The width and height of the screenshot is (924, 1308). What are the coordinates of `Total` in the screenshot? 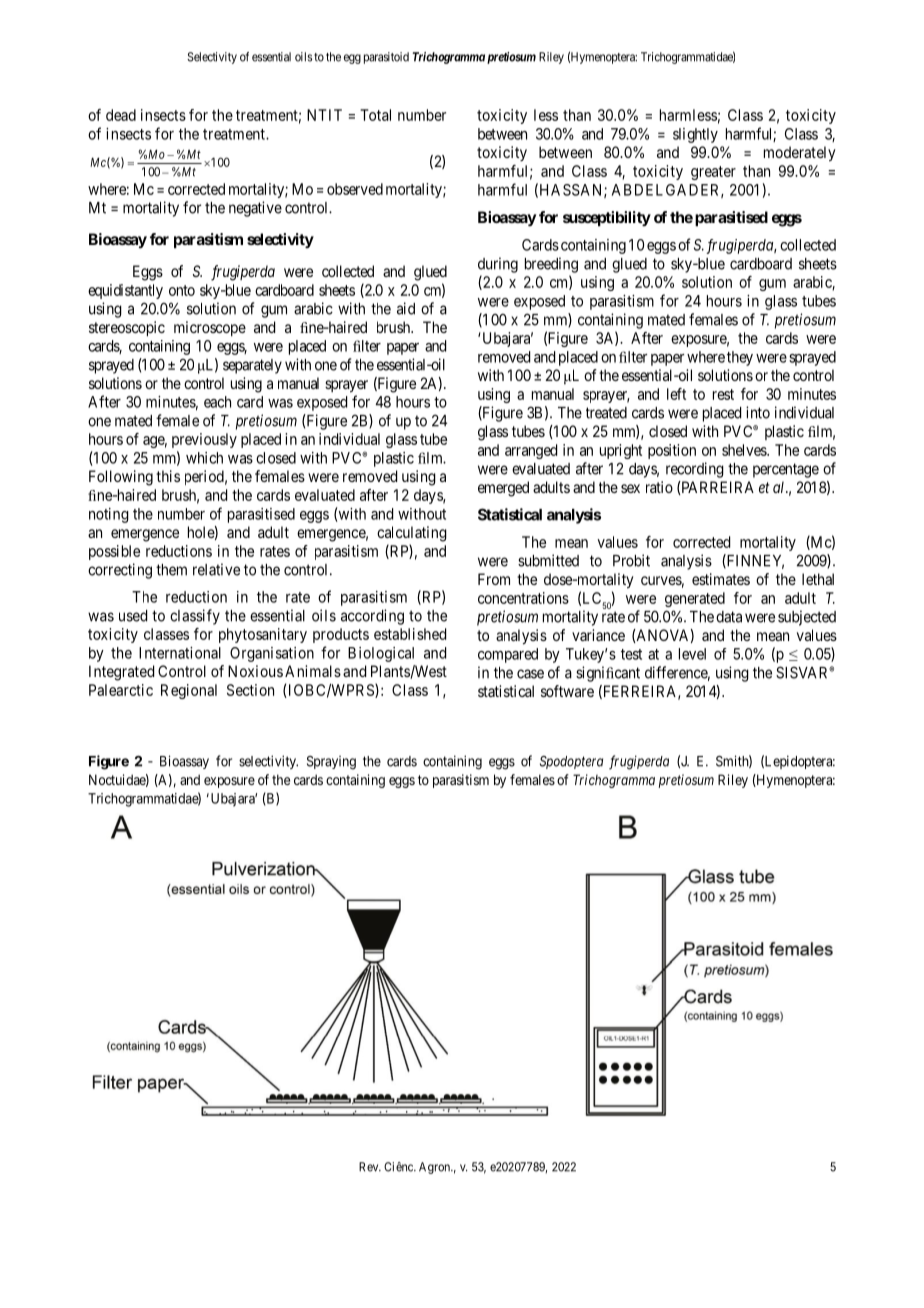 It's located at (375, 115).
